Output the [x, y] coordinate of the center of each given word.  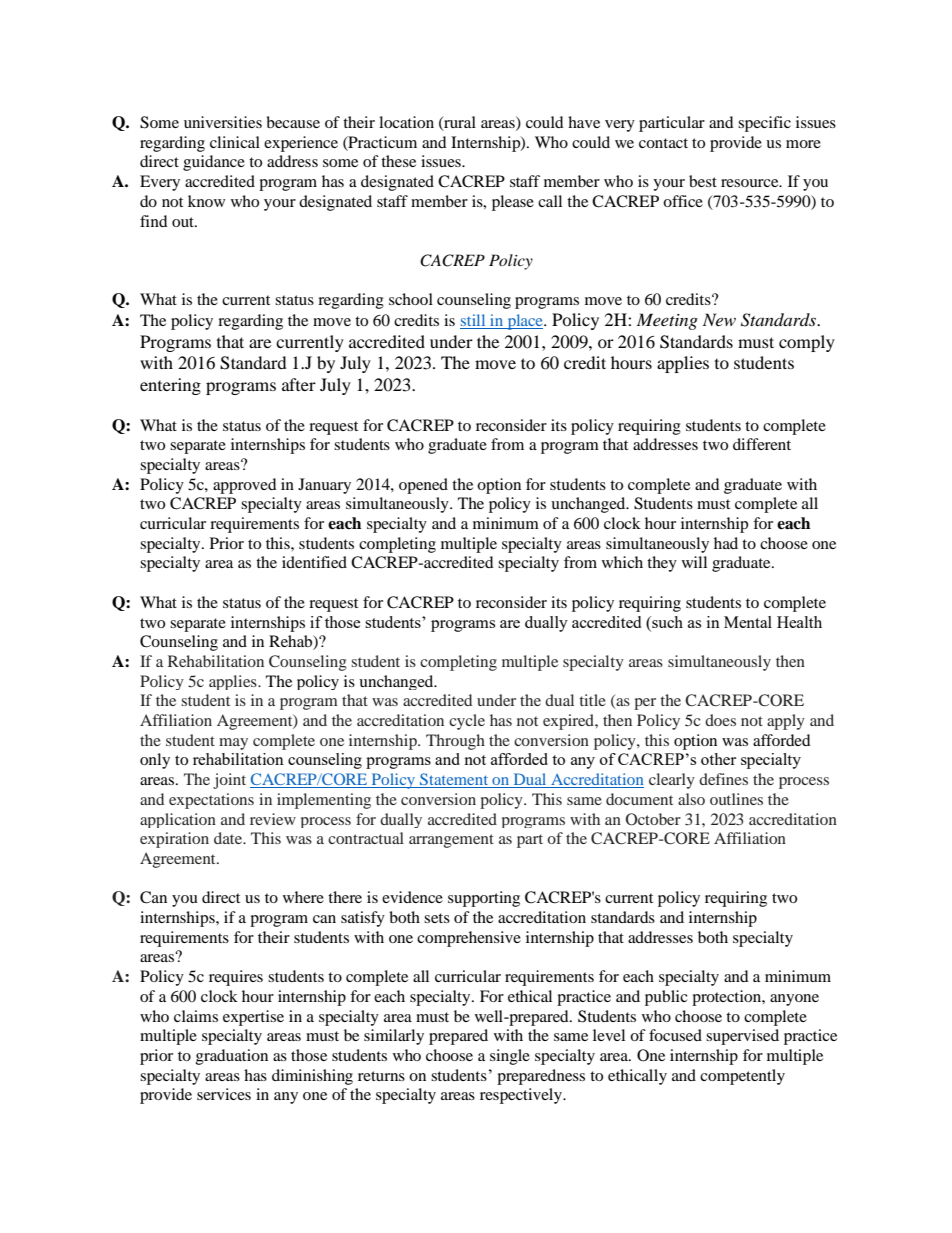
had [726, 543]
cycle [467, 722]
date [229, 838]
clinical [235, 142]
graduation [232, 1057]
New [719, 319]
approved [245, 486]
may [233, 744]
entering [170, 386]
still [474, 321]
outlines [736, 799]
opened [423, 486]
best [703, 181]
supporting [484, 899]
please [513, 203]
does [720, 720]
